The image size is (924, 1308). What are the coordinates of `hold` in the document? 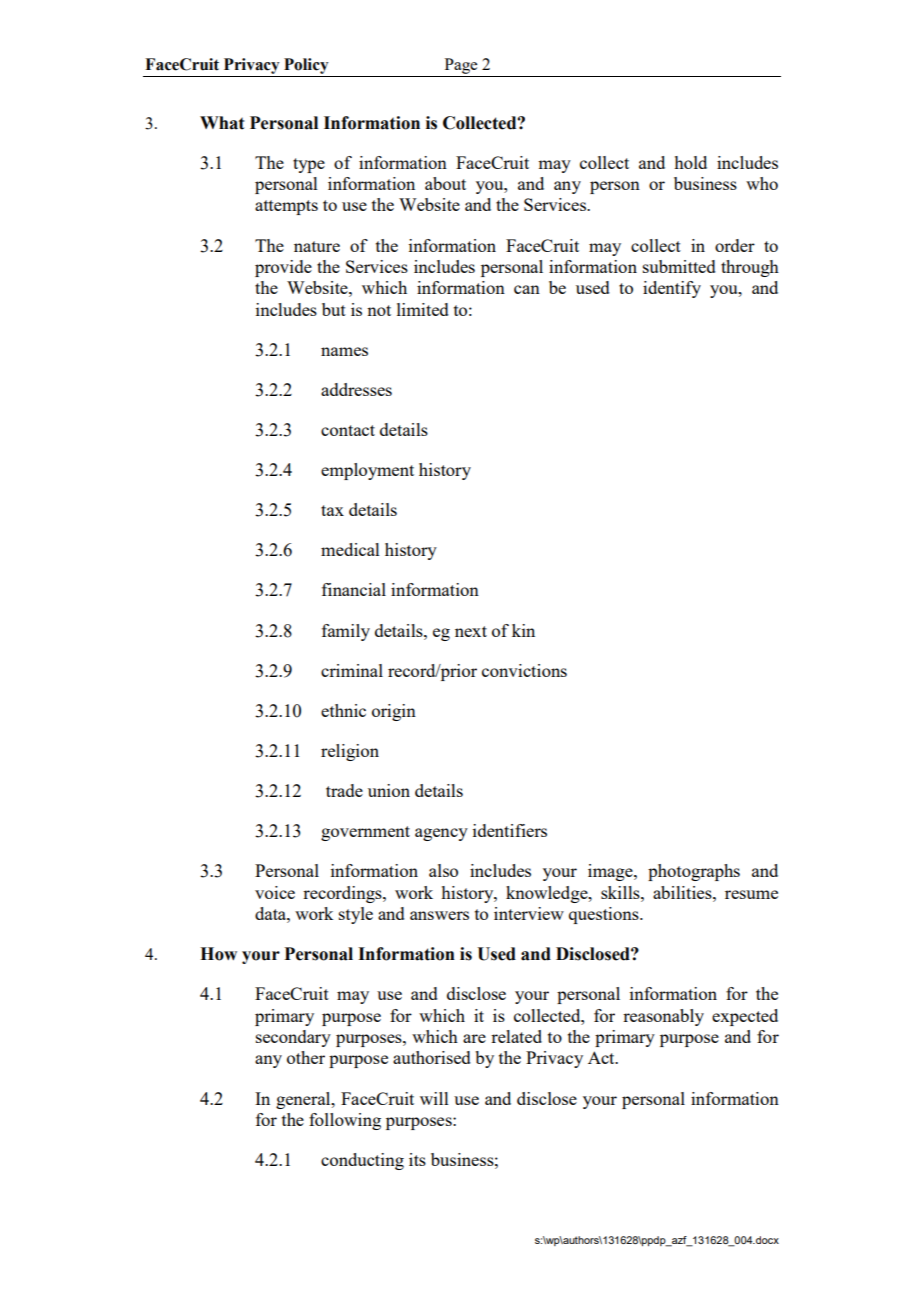 It's located at (690, 162).
